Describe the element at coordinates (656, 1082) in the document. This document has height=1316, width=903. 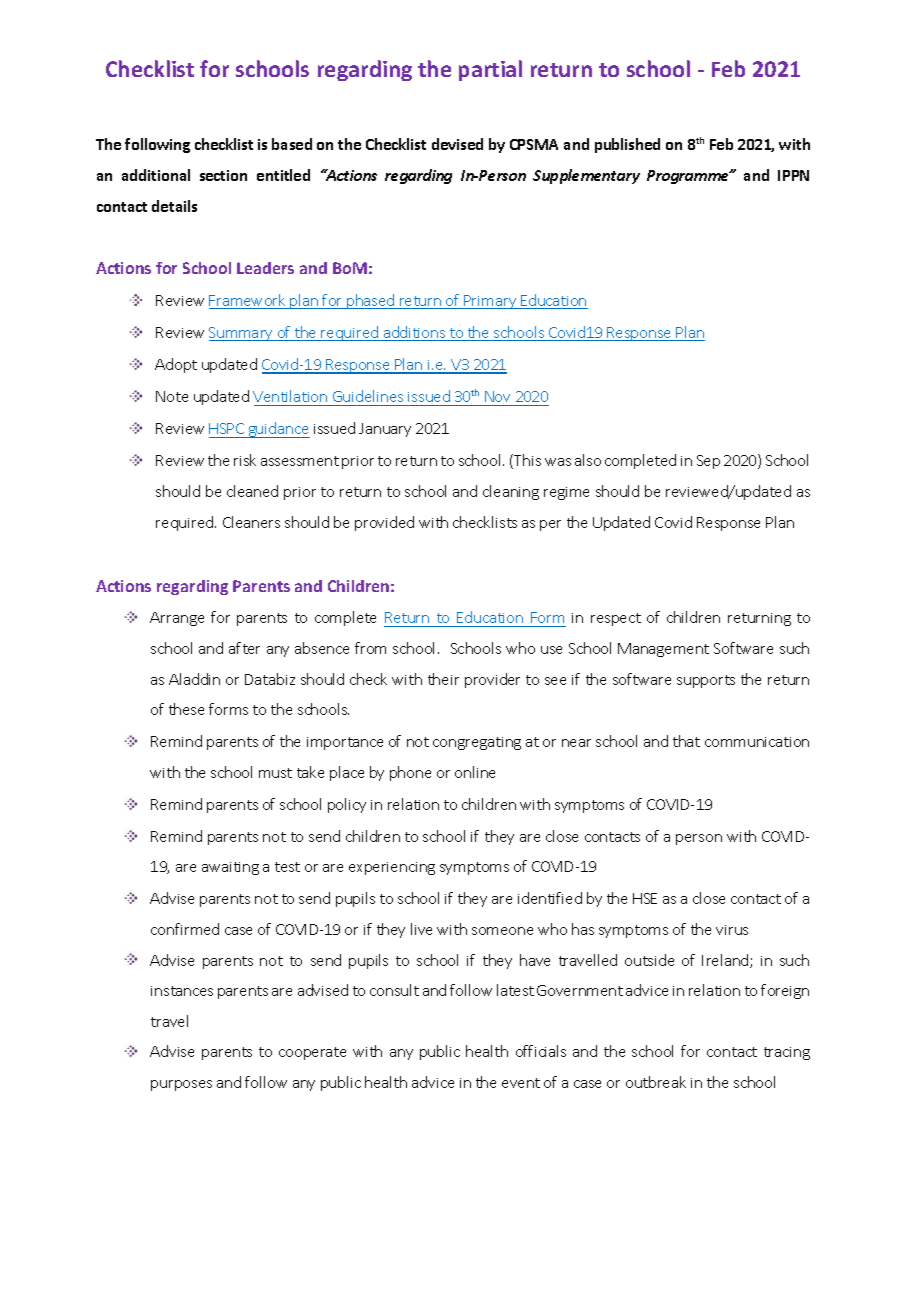
I see `outbreak` at that location.
